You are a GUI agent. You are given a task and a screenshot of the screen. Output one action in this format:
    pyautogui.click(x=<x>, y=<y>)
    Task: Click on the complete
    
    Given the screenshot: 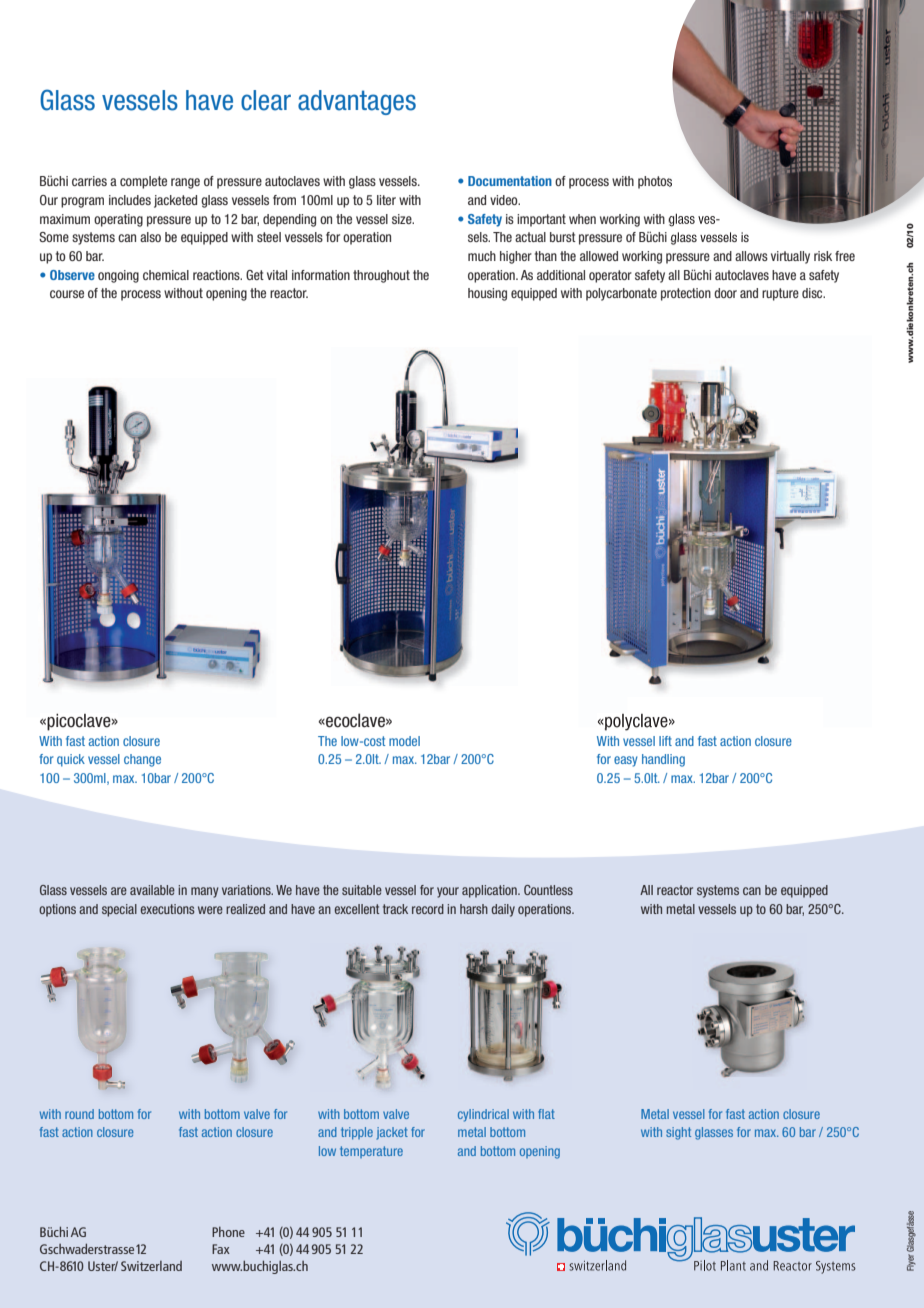 What is the action you would take?
    pyautogui.click(x=143, y=182)
